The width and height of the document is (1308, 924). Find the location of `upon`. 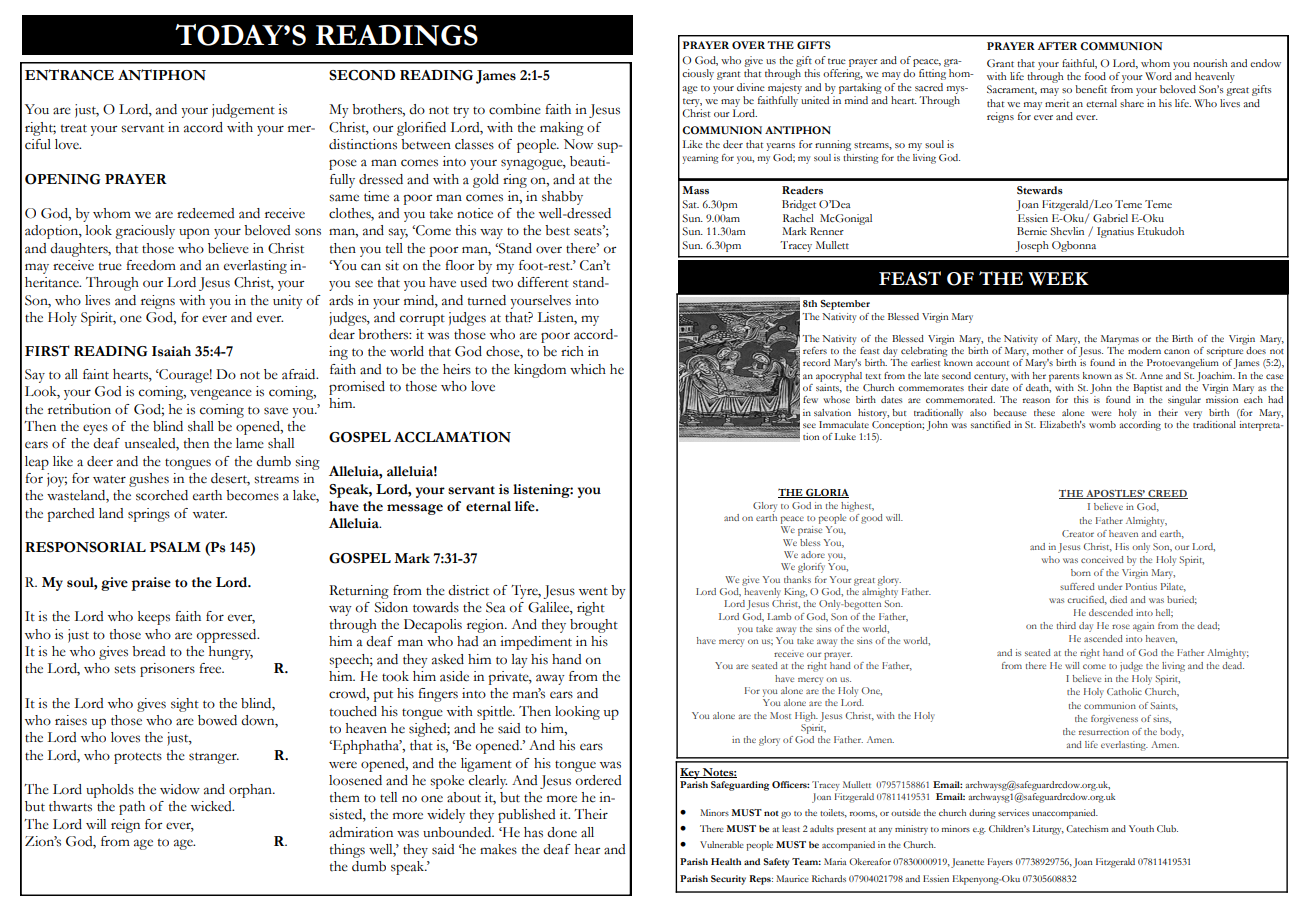

upon is located at coordinates (194, 233).
